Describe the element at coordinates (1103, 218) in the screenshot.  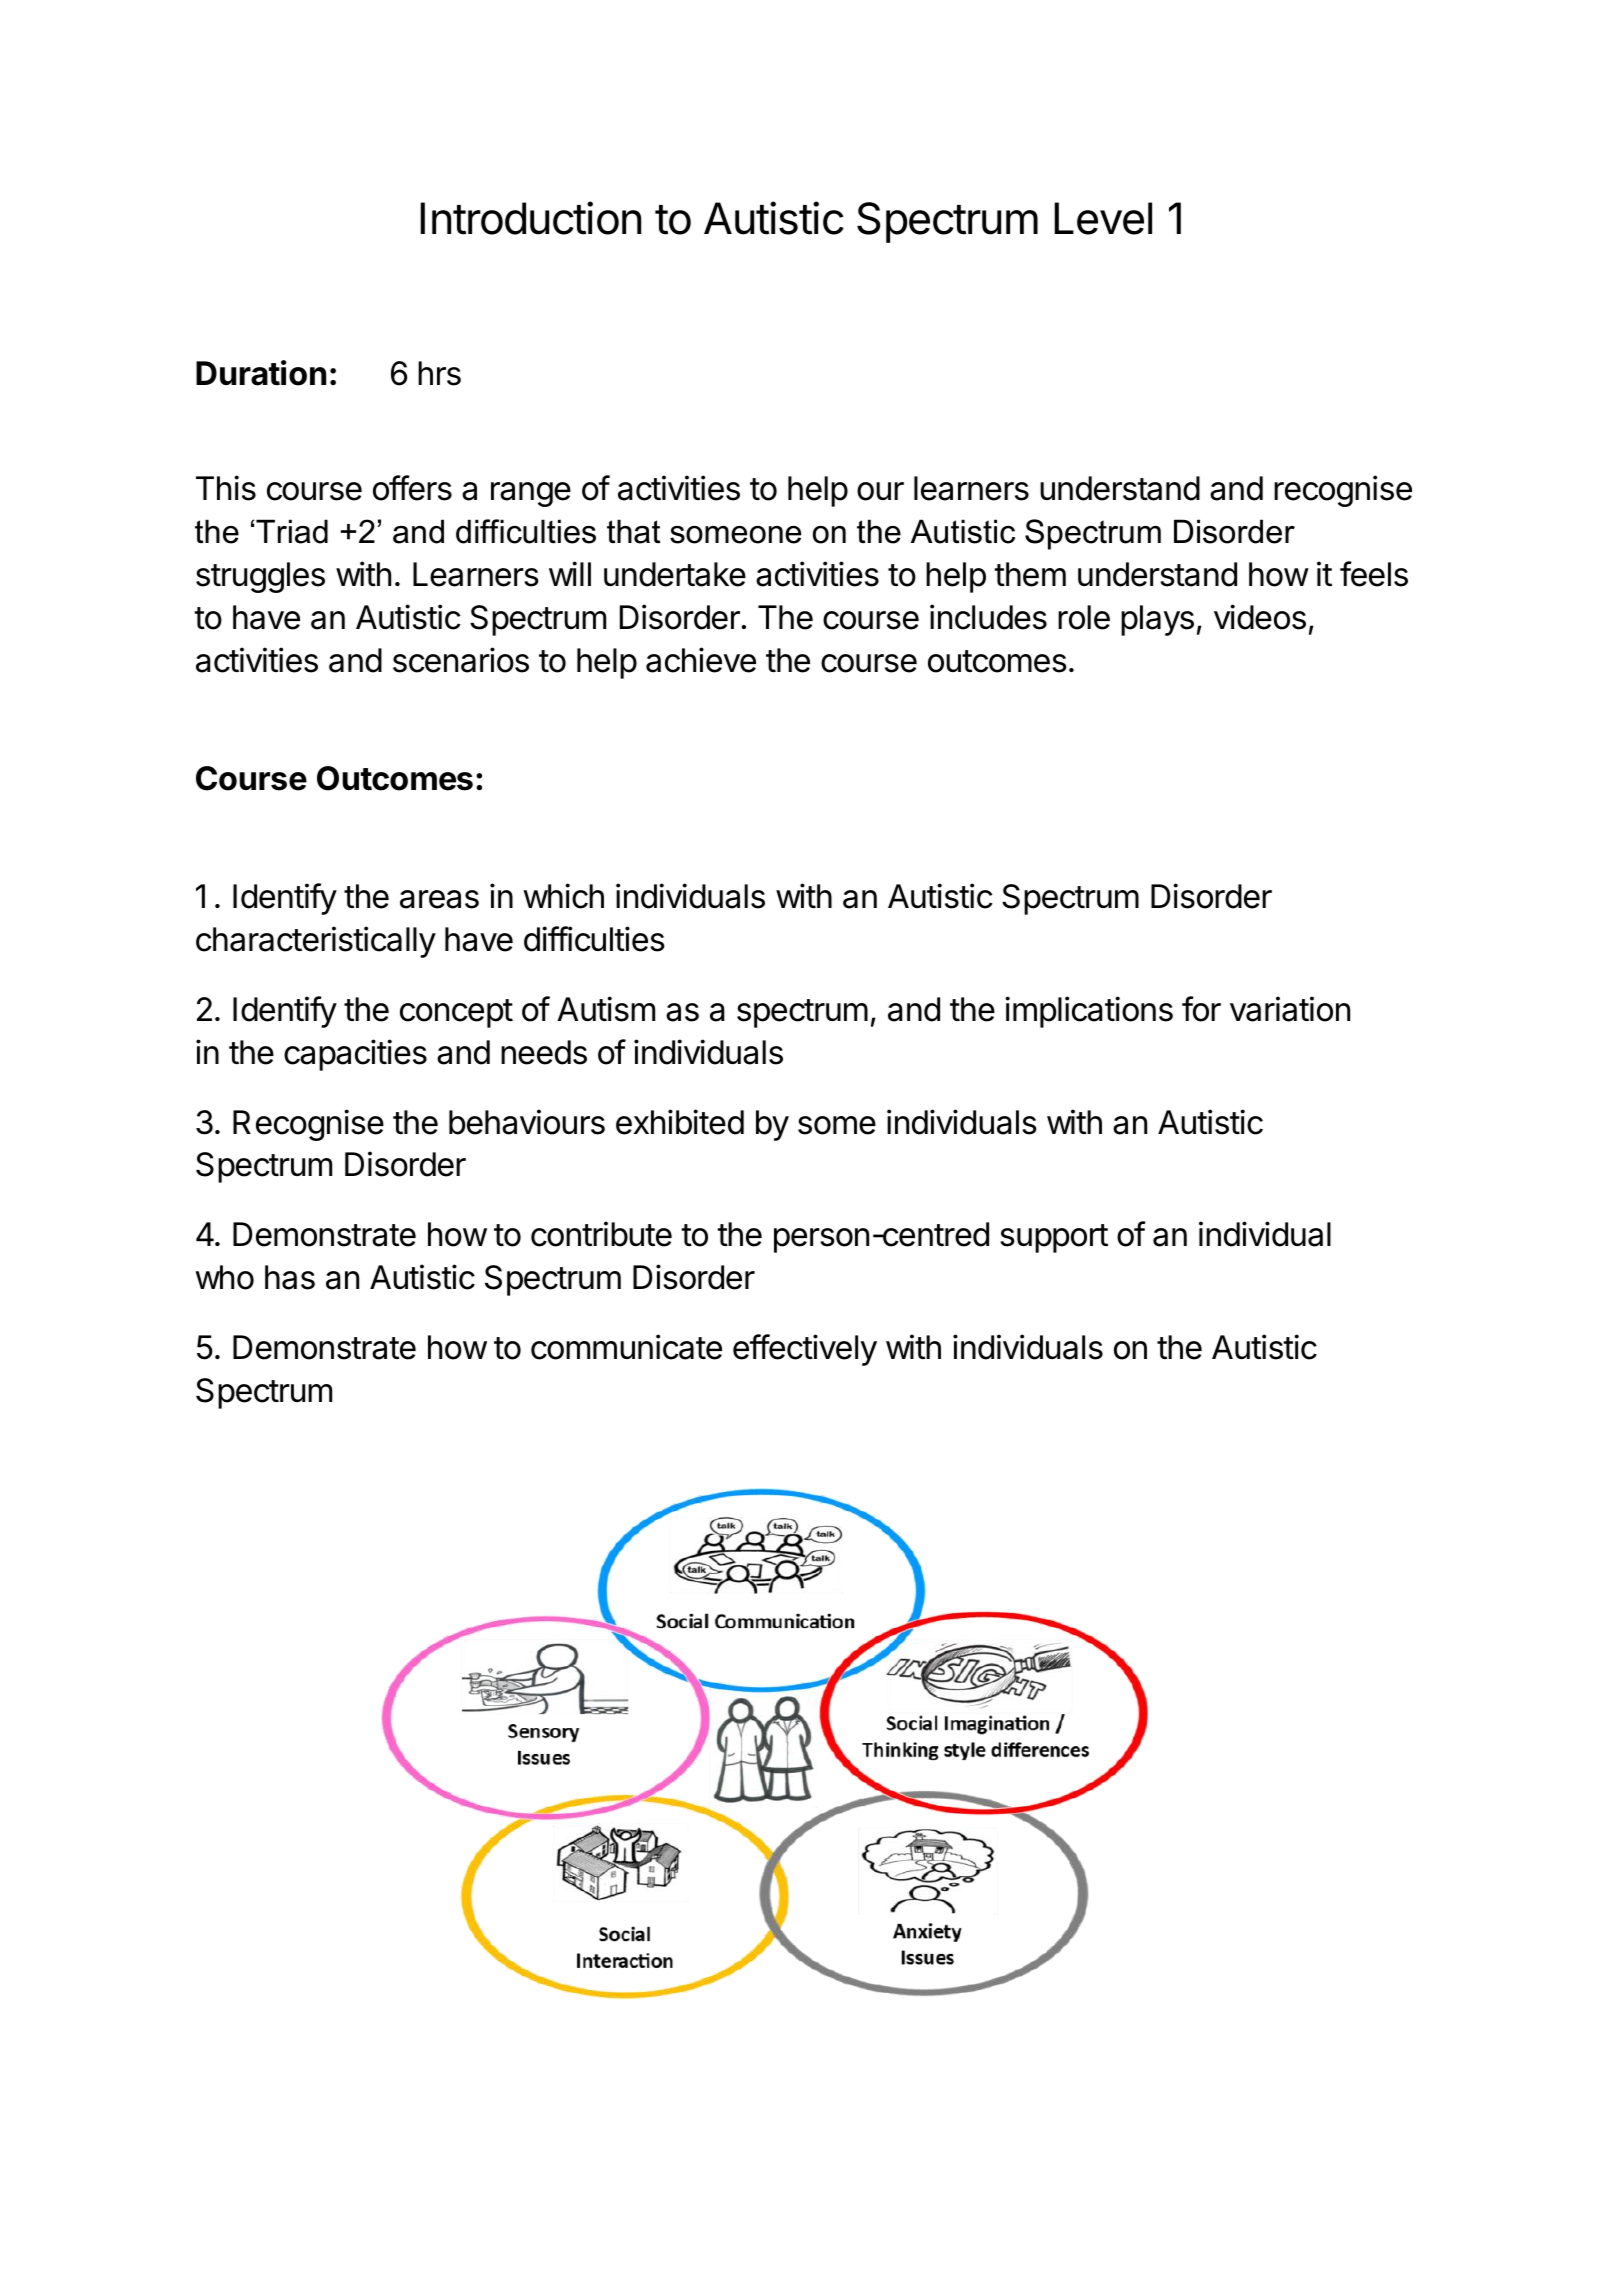
I see `Level` at that location.
